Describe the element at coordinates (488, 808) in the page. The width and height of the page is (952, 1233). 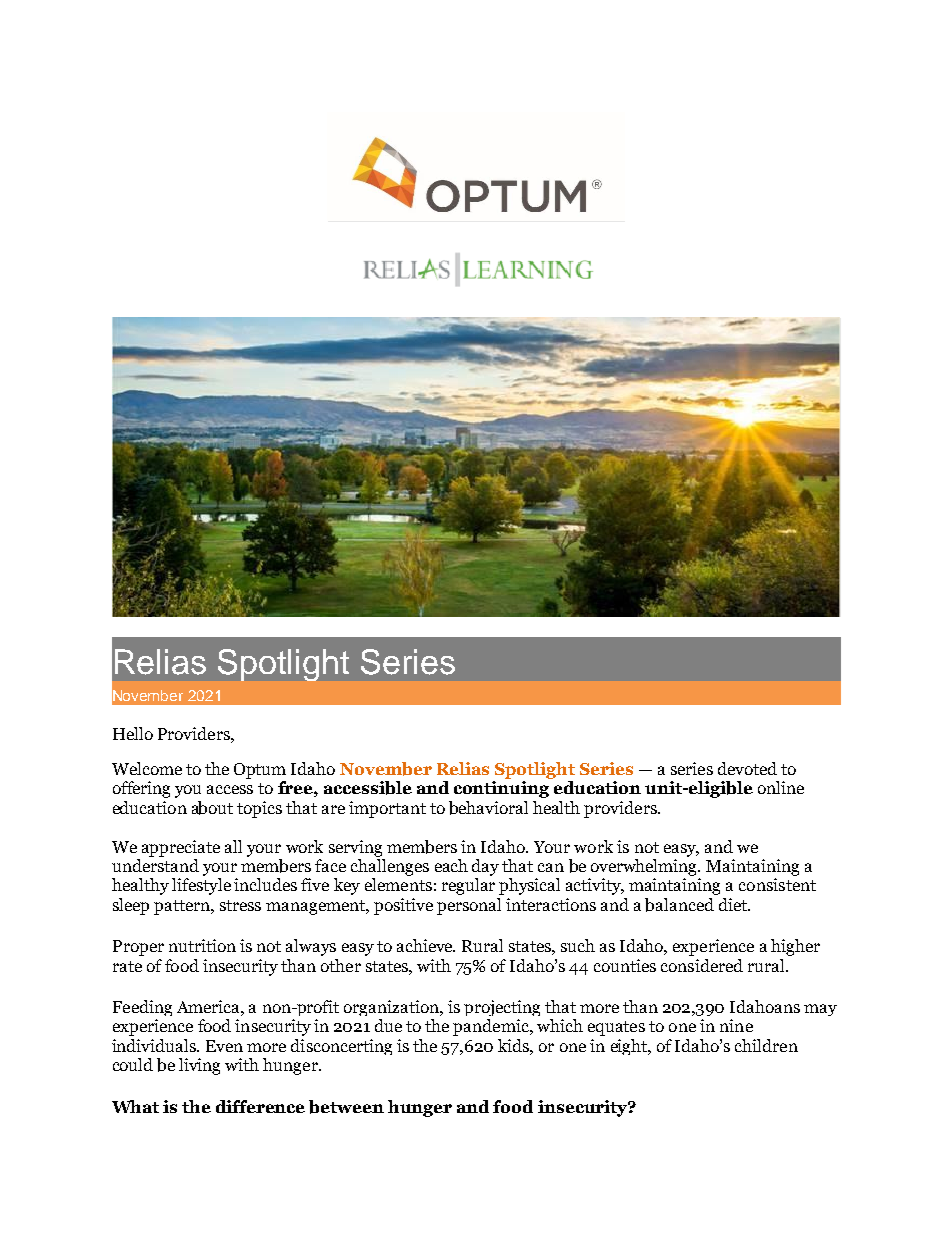
I see `behavioral` at that location.
